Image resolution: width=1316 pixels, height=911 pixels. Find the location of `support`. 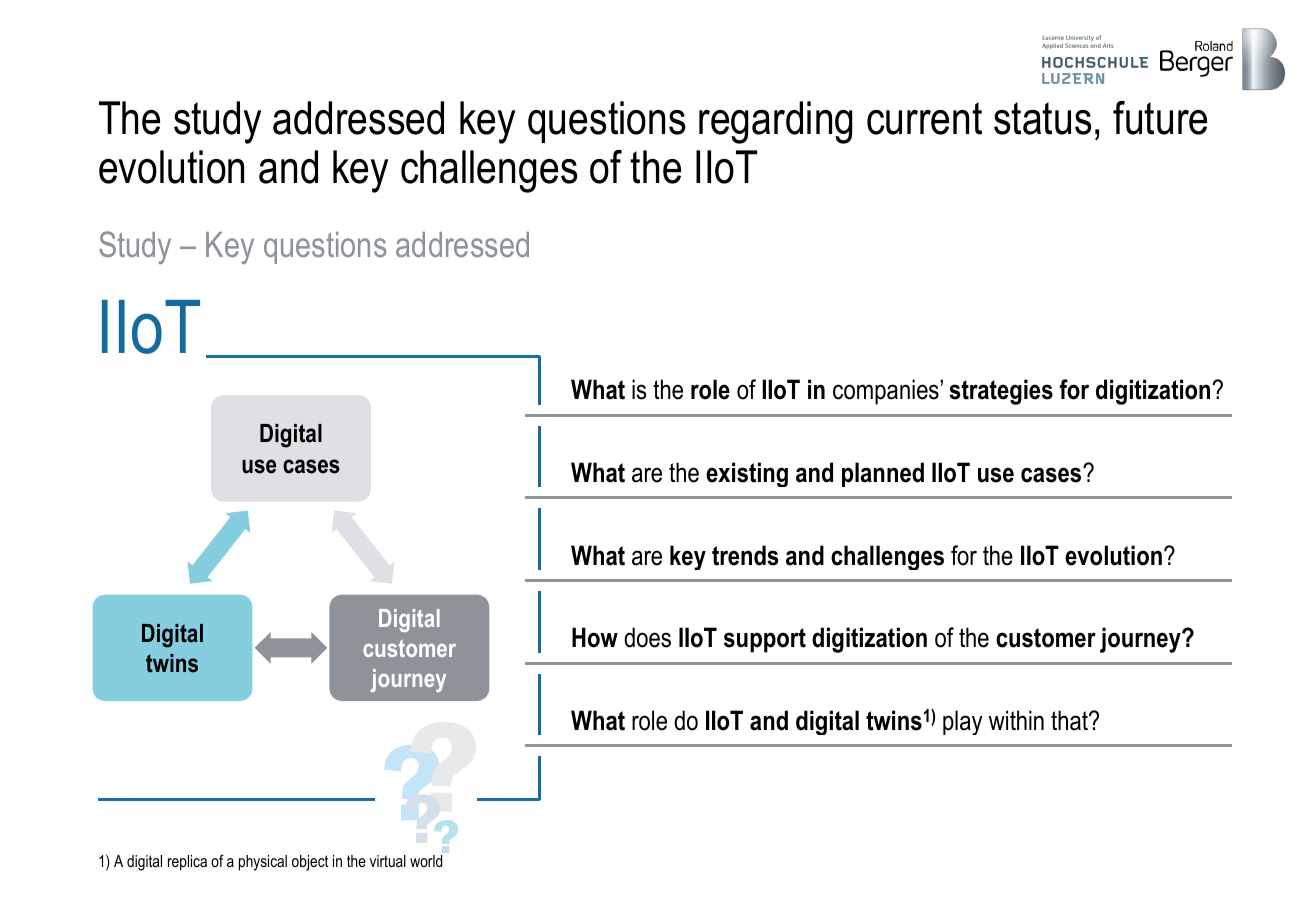

support is located at coordinates (765, 640).
